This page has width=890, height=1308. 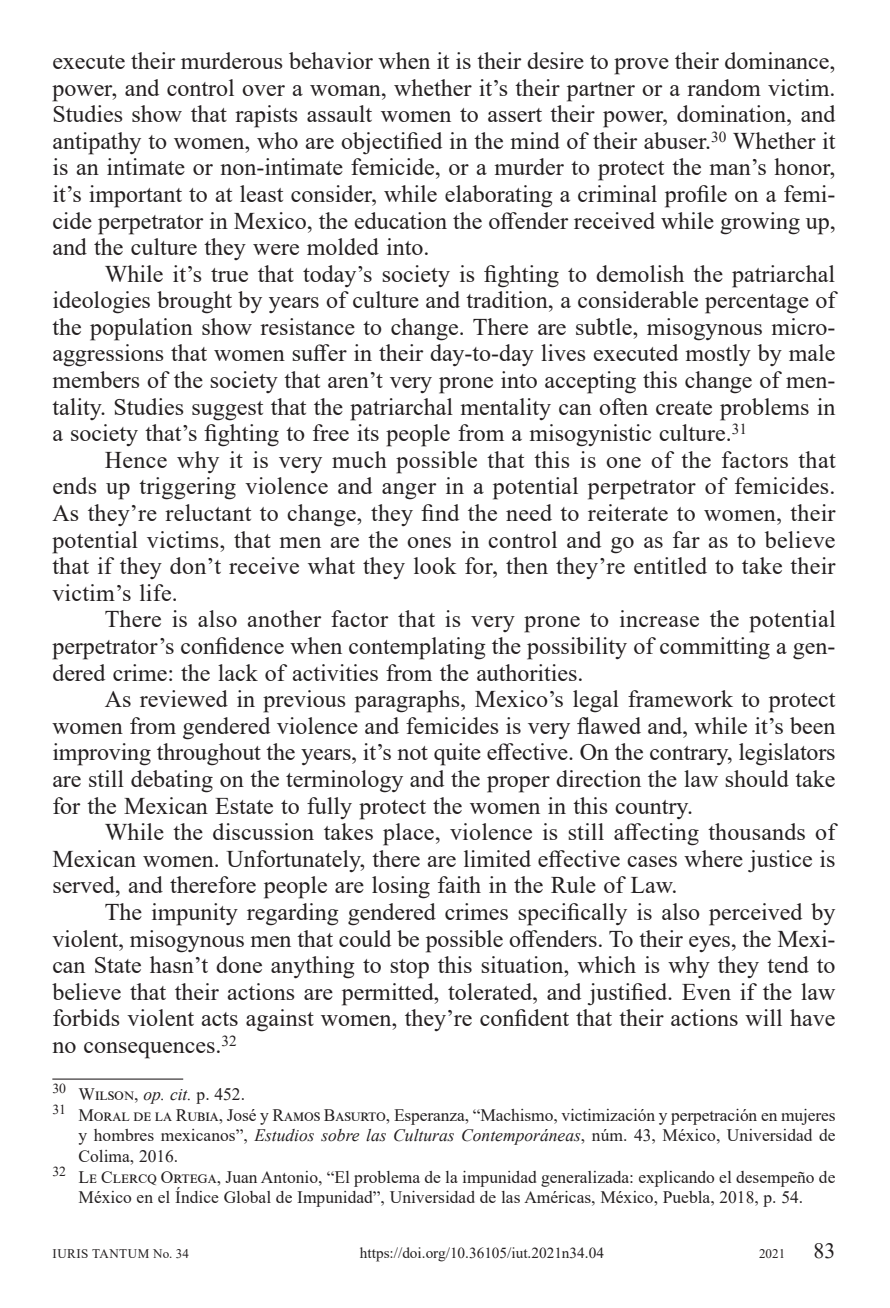 What do you see at coordinates (763, 1017) in the page?
I see `will` at bounding box center [763, 1017].
